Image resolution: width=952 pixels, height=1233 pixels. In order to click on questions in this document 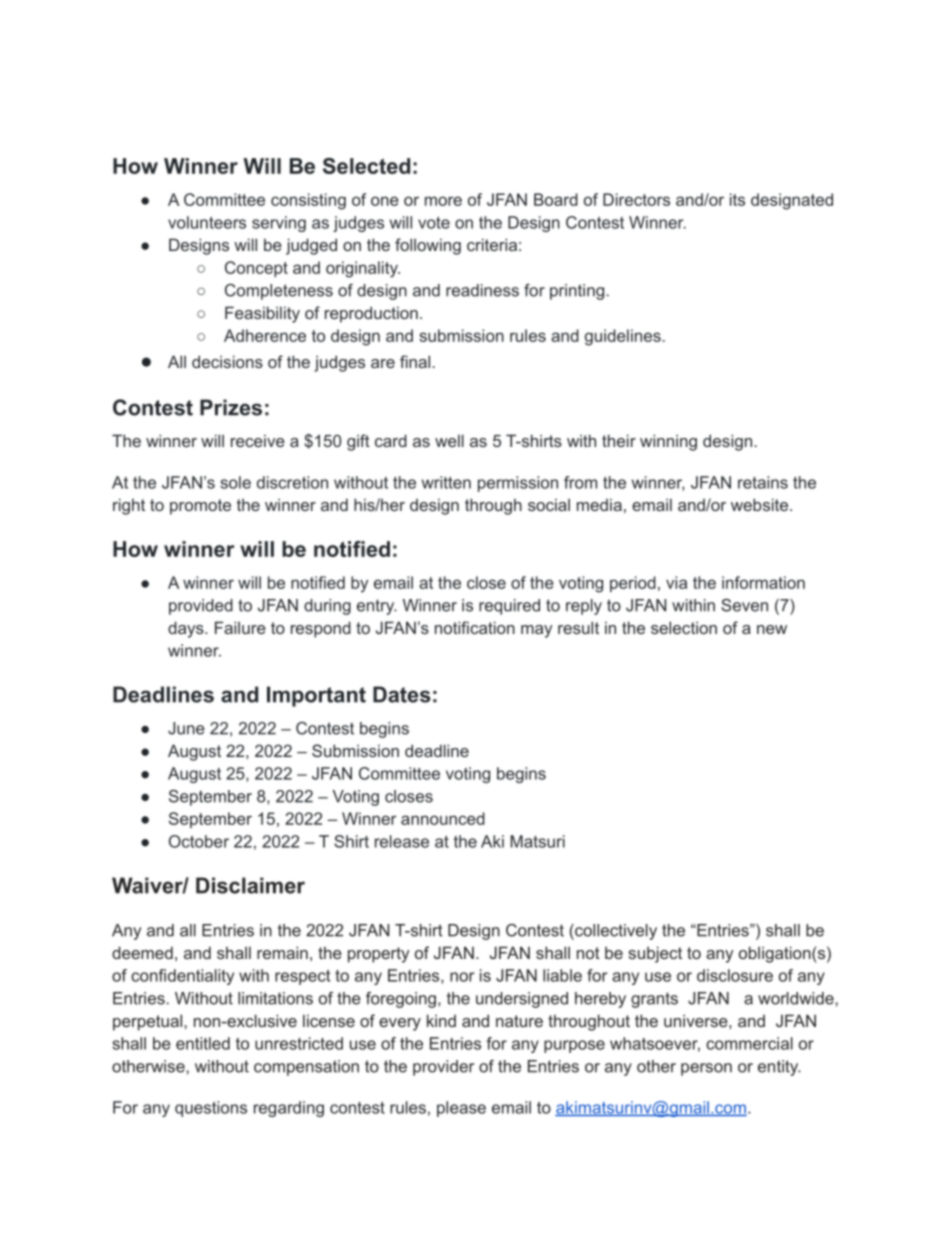, I will do `click(211, 1109)`.
